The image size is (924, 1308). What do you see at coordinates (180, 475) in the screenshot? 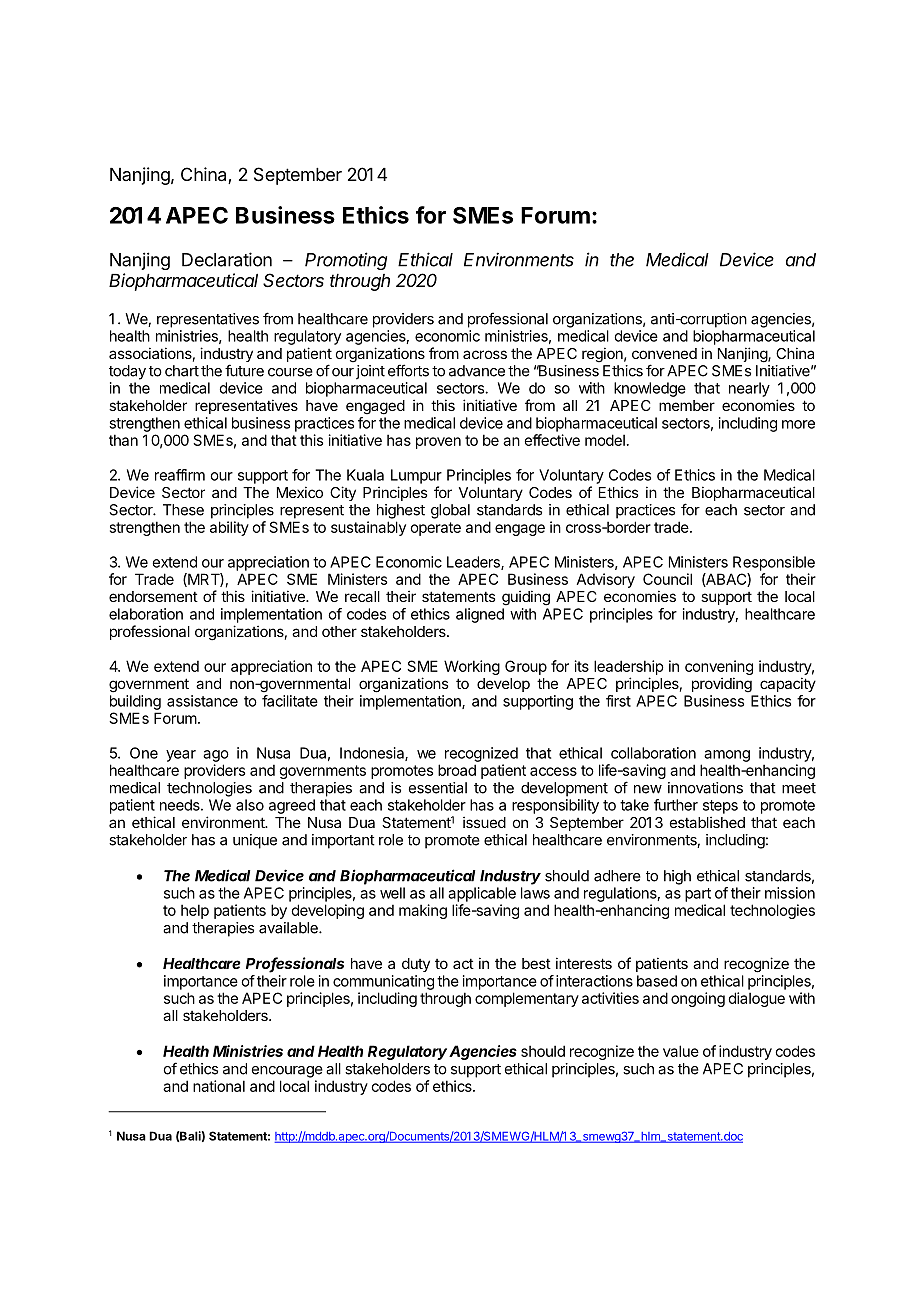
I see `reaffirm` at bounding box center [180, 475].
